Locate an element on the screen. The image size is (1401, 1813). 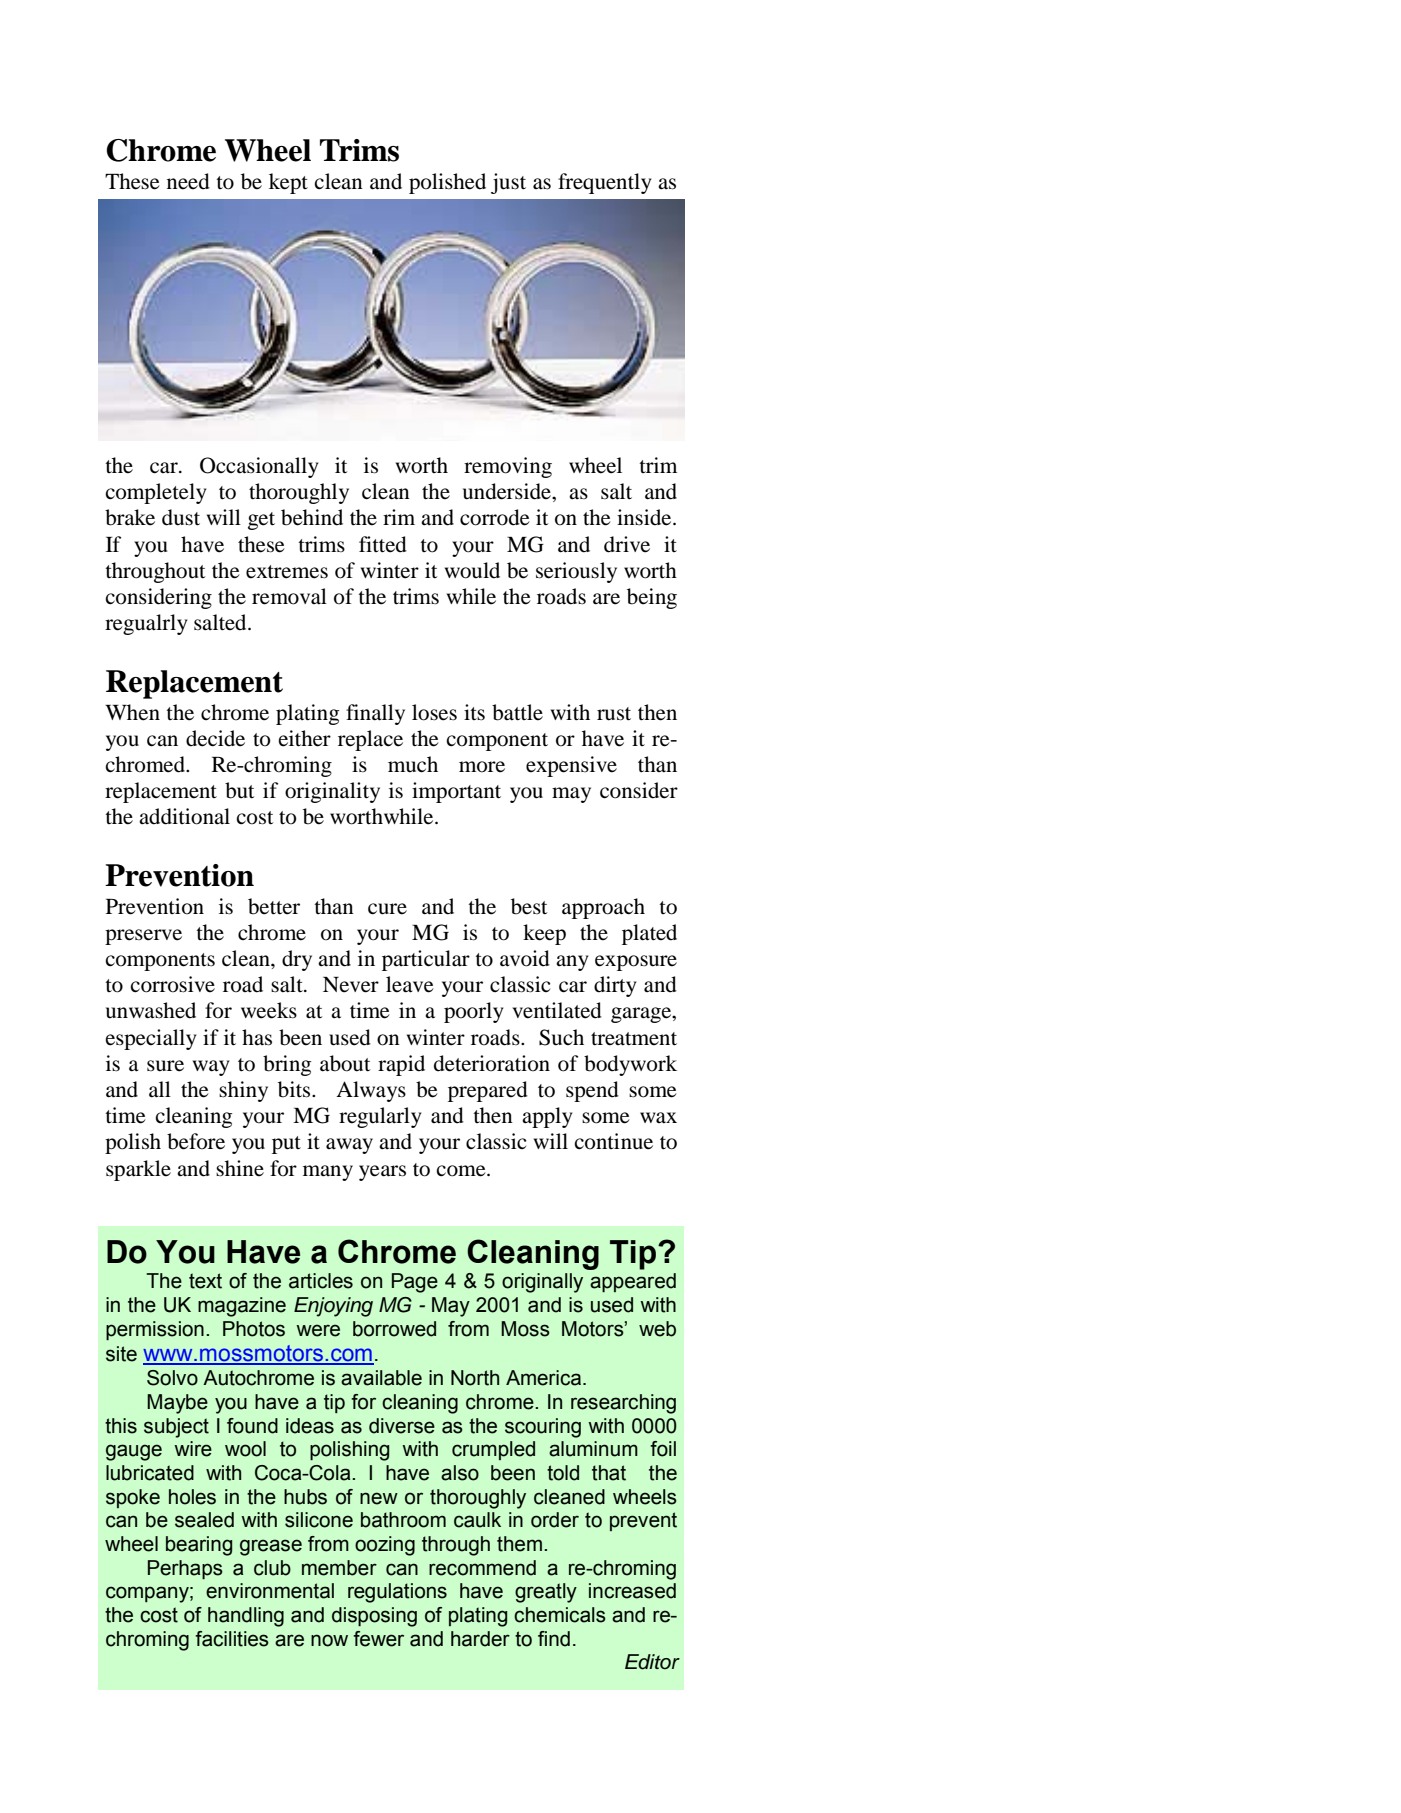
regulations is located at coordinates (397, 1593).
